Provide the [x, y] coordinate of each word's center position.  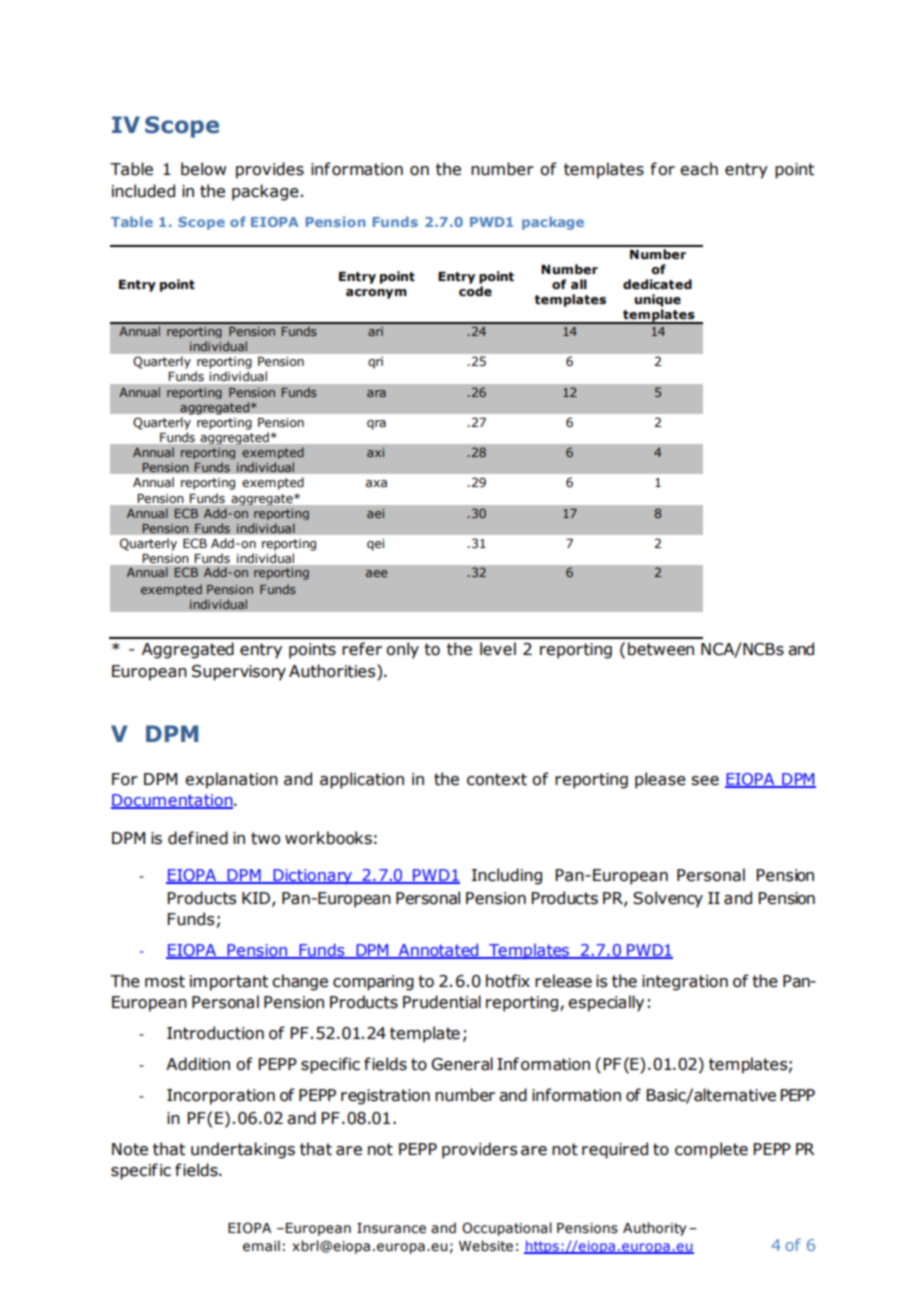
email [261, 1246]
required [615, 1150]
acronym [376, 294]
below [203, 169]
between [661, 649]
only [402, 650]
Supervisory [239, 673]
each [699, 169]
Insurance [391, 1228]
